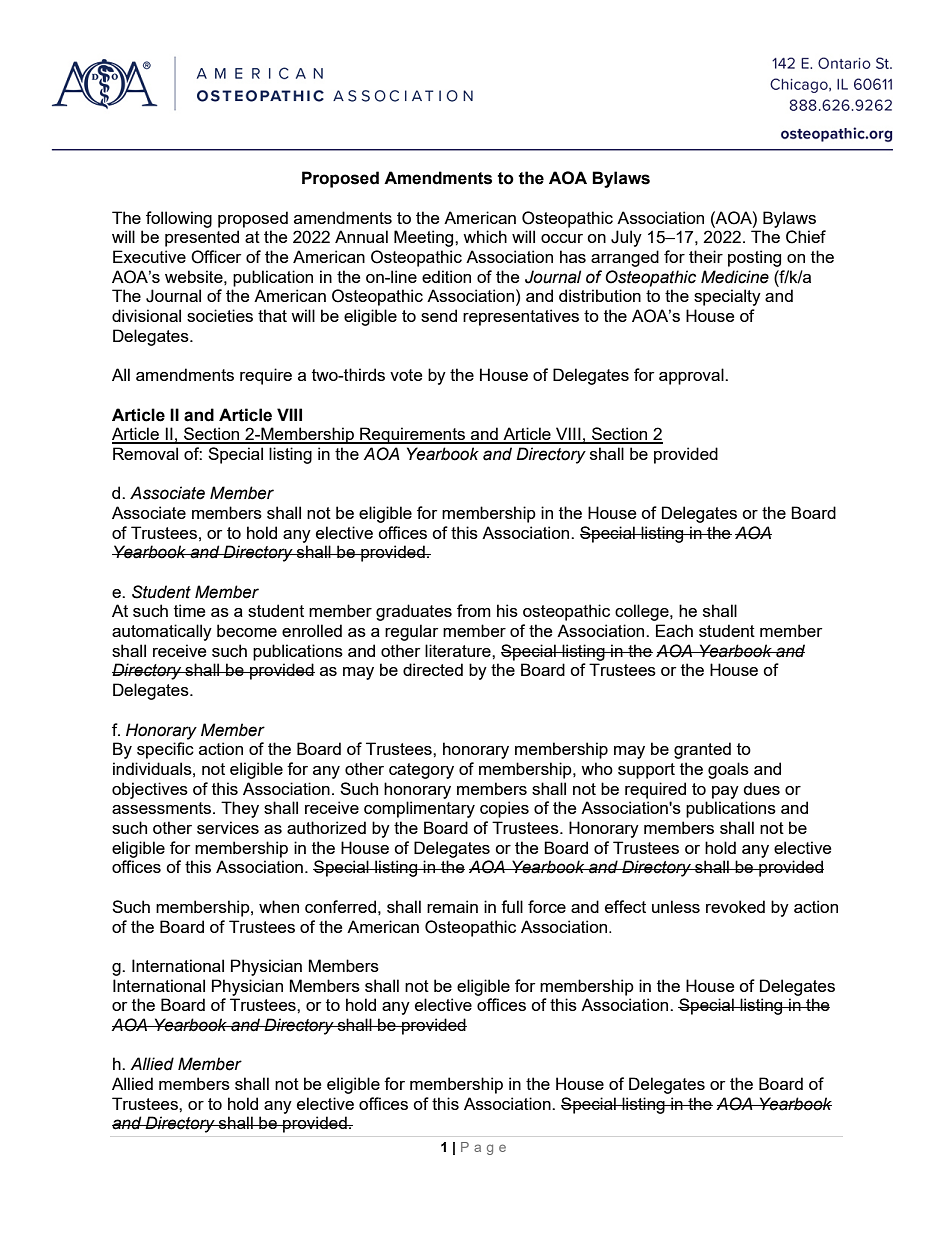 This screenshot has height=1233, width=952. I want to click on Officer, so click(216, 257).
